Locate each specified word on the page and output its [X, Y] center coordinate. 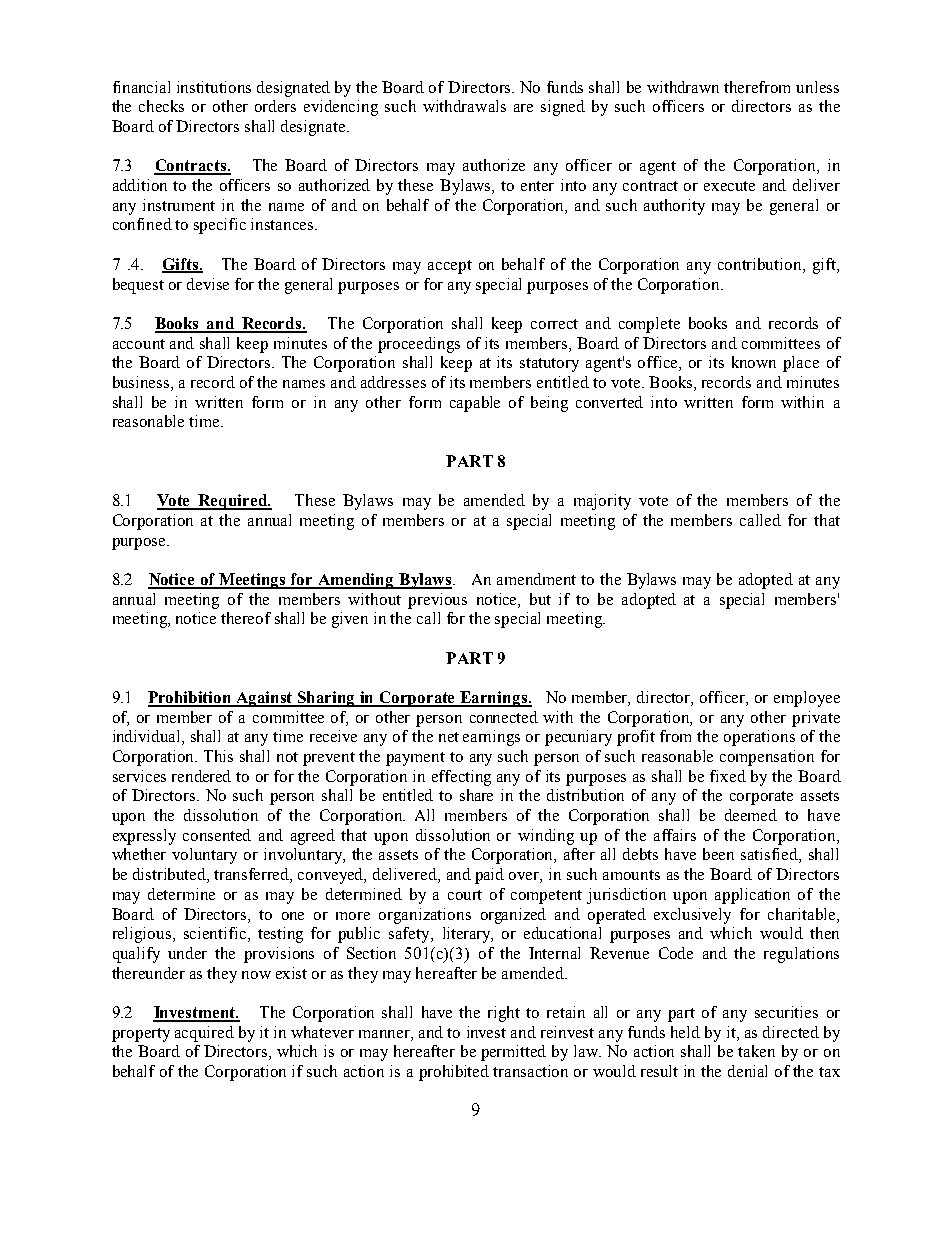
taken [756, 1051]
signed [563, 108]
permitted [513, 1053]
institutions [214, 87]
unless [817, 87]
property [141, 1035]
